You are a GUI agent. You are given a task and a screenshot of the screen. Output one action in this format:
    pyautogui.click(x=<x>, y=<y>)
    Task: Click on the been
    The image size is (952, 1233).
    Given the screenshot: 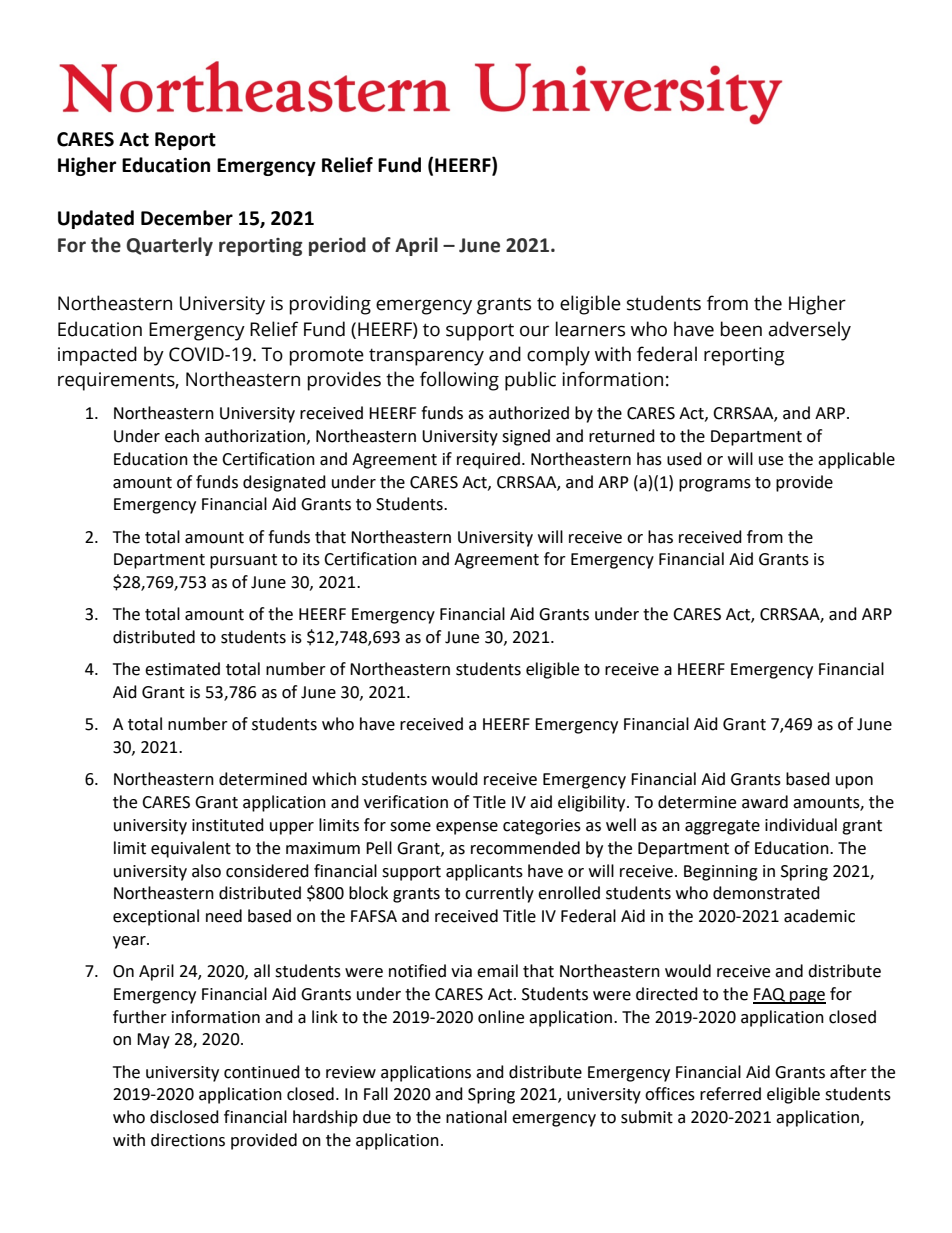 What is the action you would take?
    pyautogui.click(x=741, y=329)
